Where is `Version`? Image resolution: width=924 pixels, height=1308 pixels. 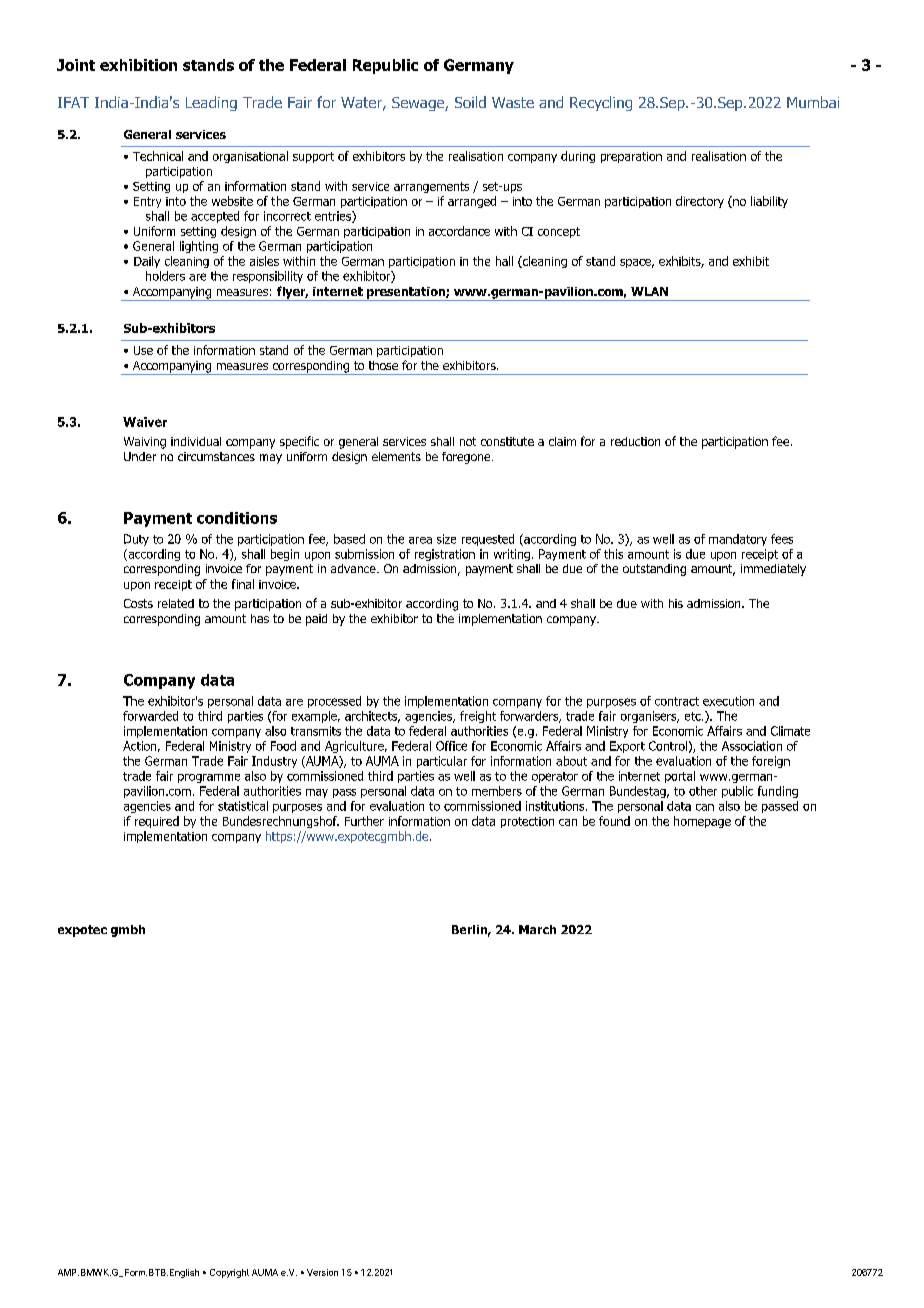
Version is located at coordinates (322, 1272).
